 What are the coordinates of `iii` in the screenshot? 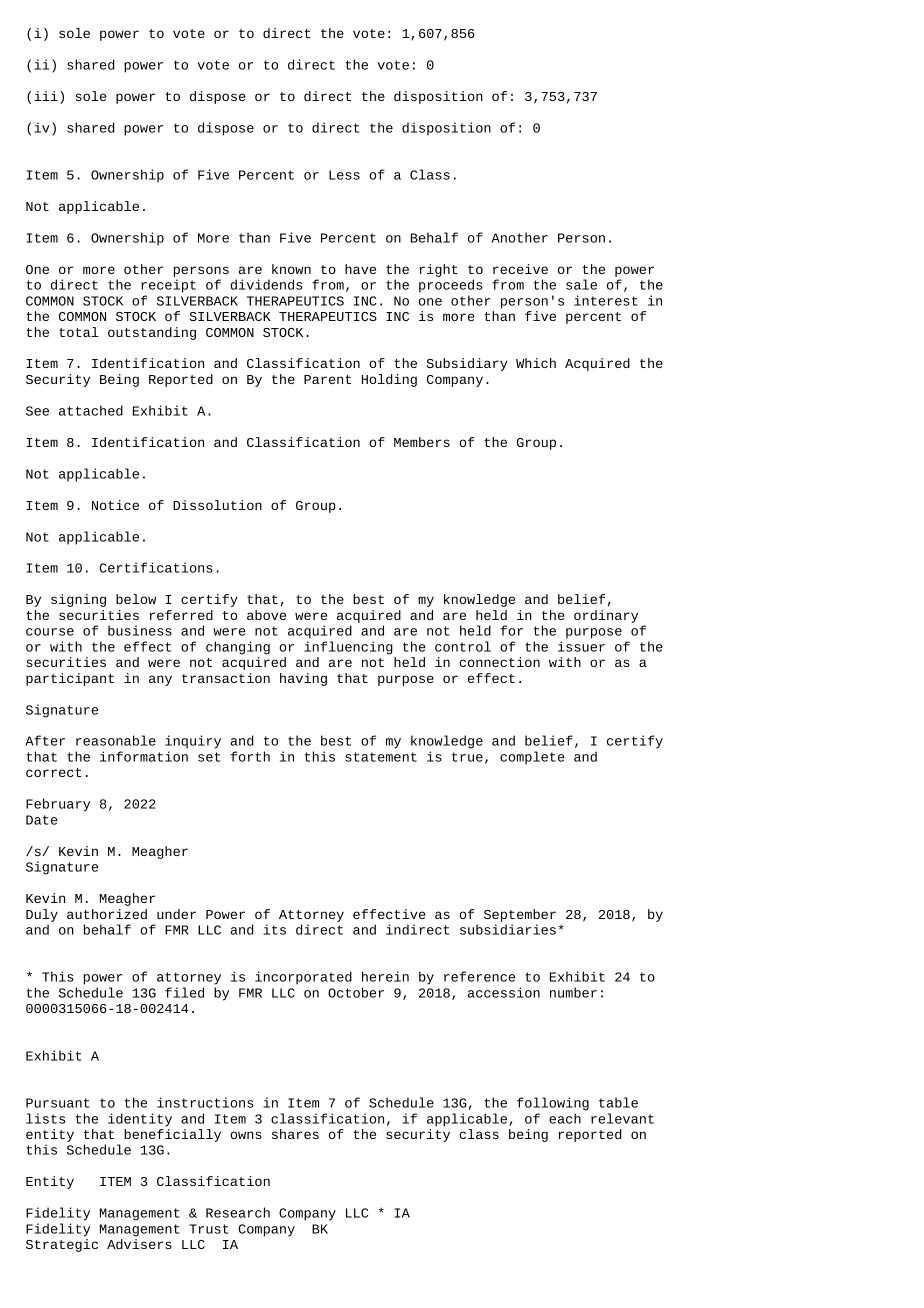 It's located at (46, 96).
